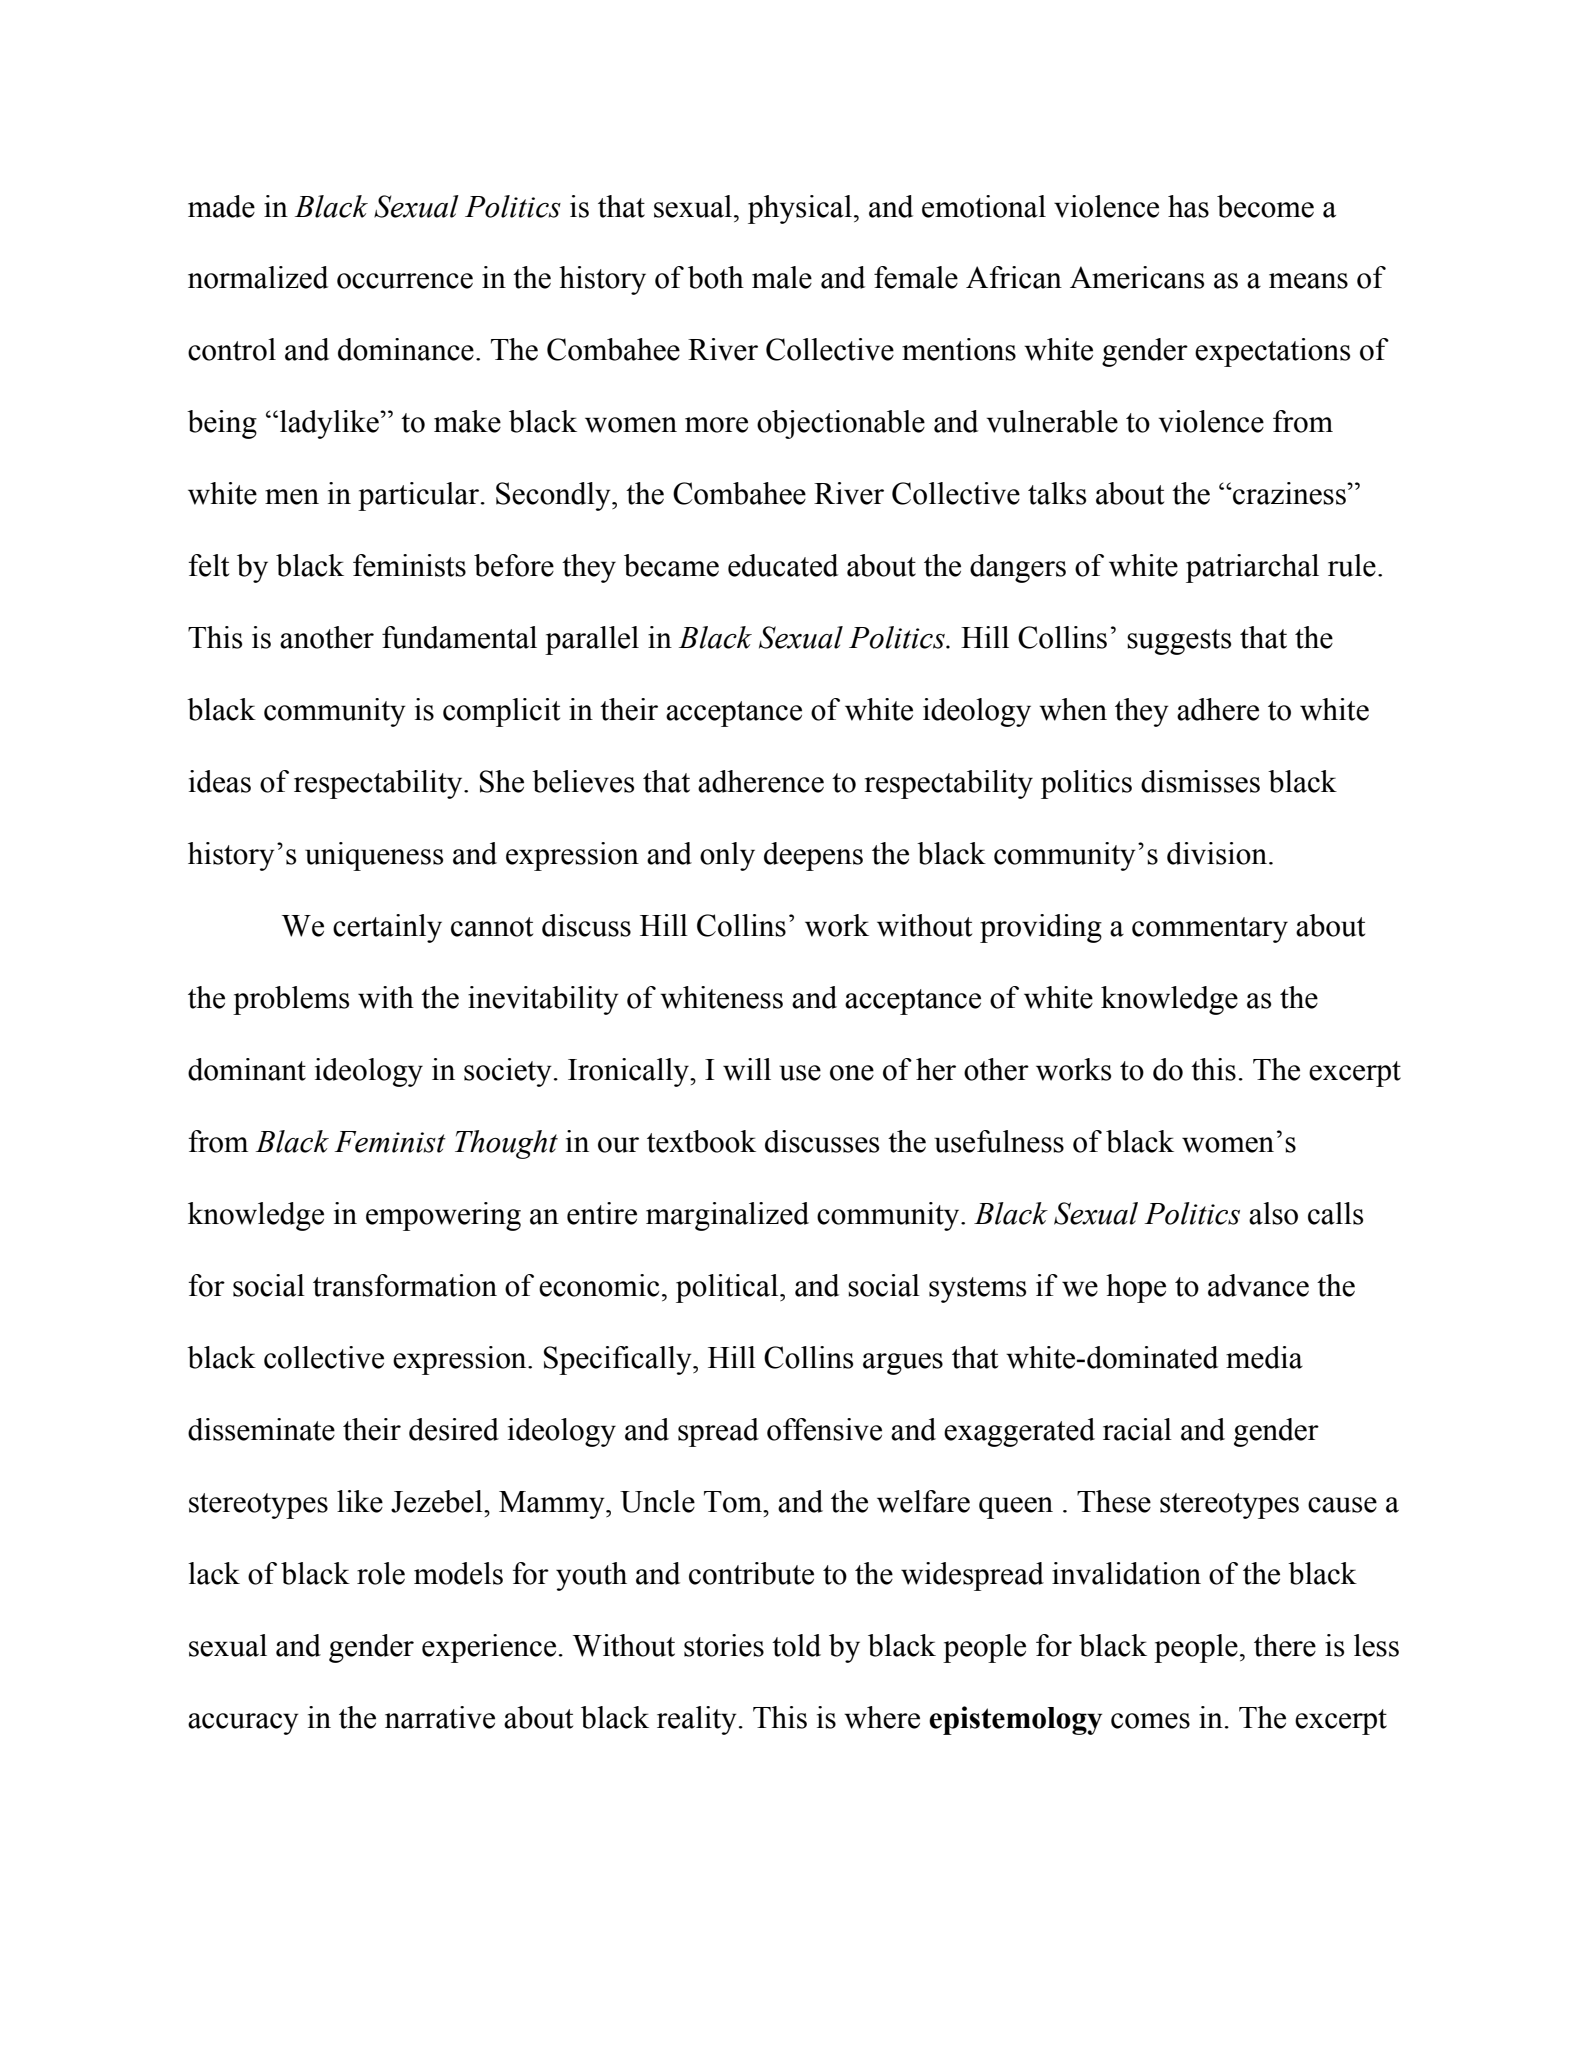 The image size is (1596, 2065). I want to click on told, so click(796, 1645).
